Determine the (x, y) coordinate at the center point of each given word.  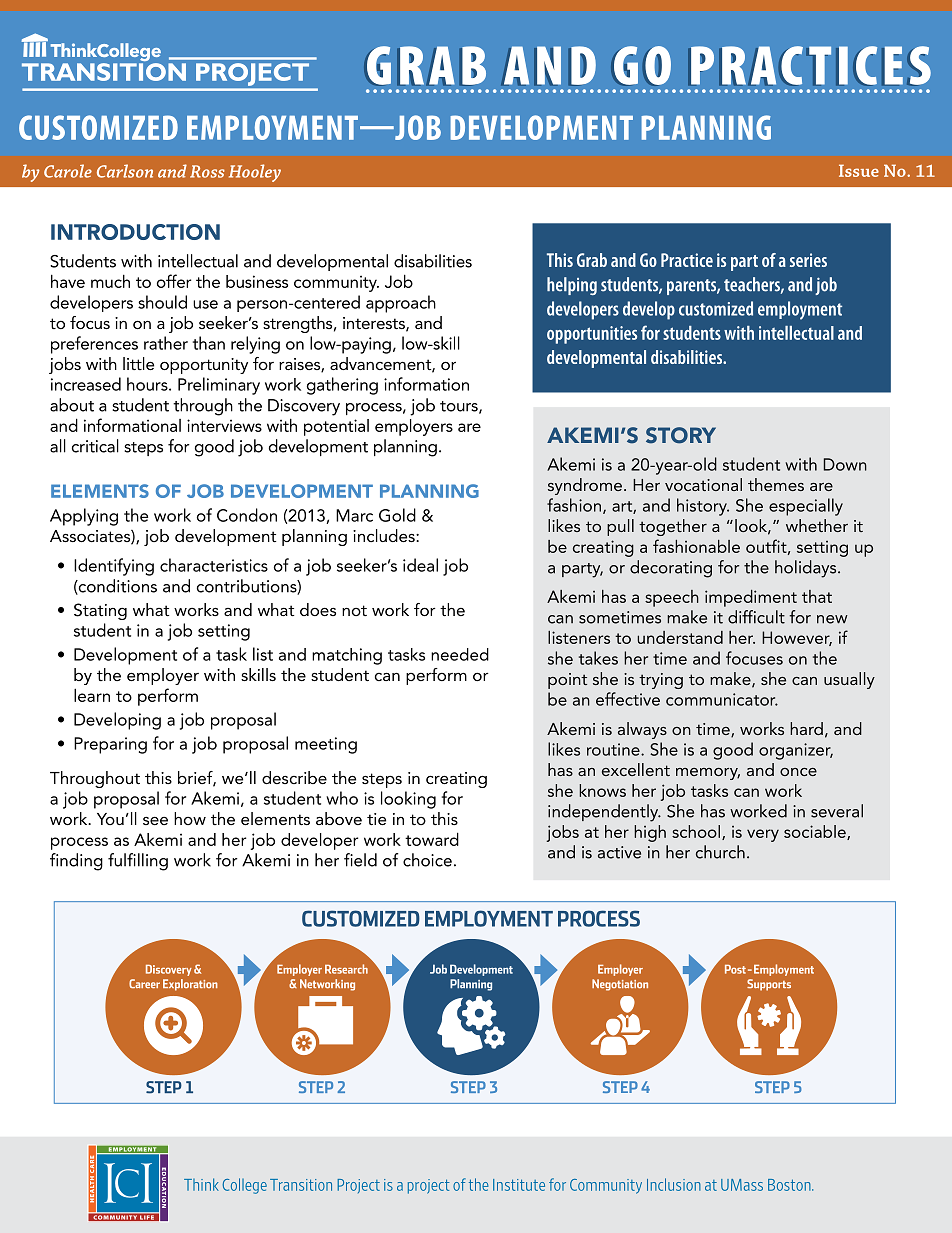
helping (572, 286)
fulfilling (138, 862)
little (138, 363)
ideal (420, 565)
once (798, 772)
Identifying (114, 567)
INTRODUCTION (135, 232)
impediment (751, 598)
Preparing (110, 745)
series (808, 260)
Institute (519, 1185)
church (720, 852)
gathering (342, 386)
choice (427, 860)
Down (845, 464)
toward (432, 839)
